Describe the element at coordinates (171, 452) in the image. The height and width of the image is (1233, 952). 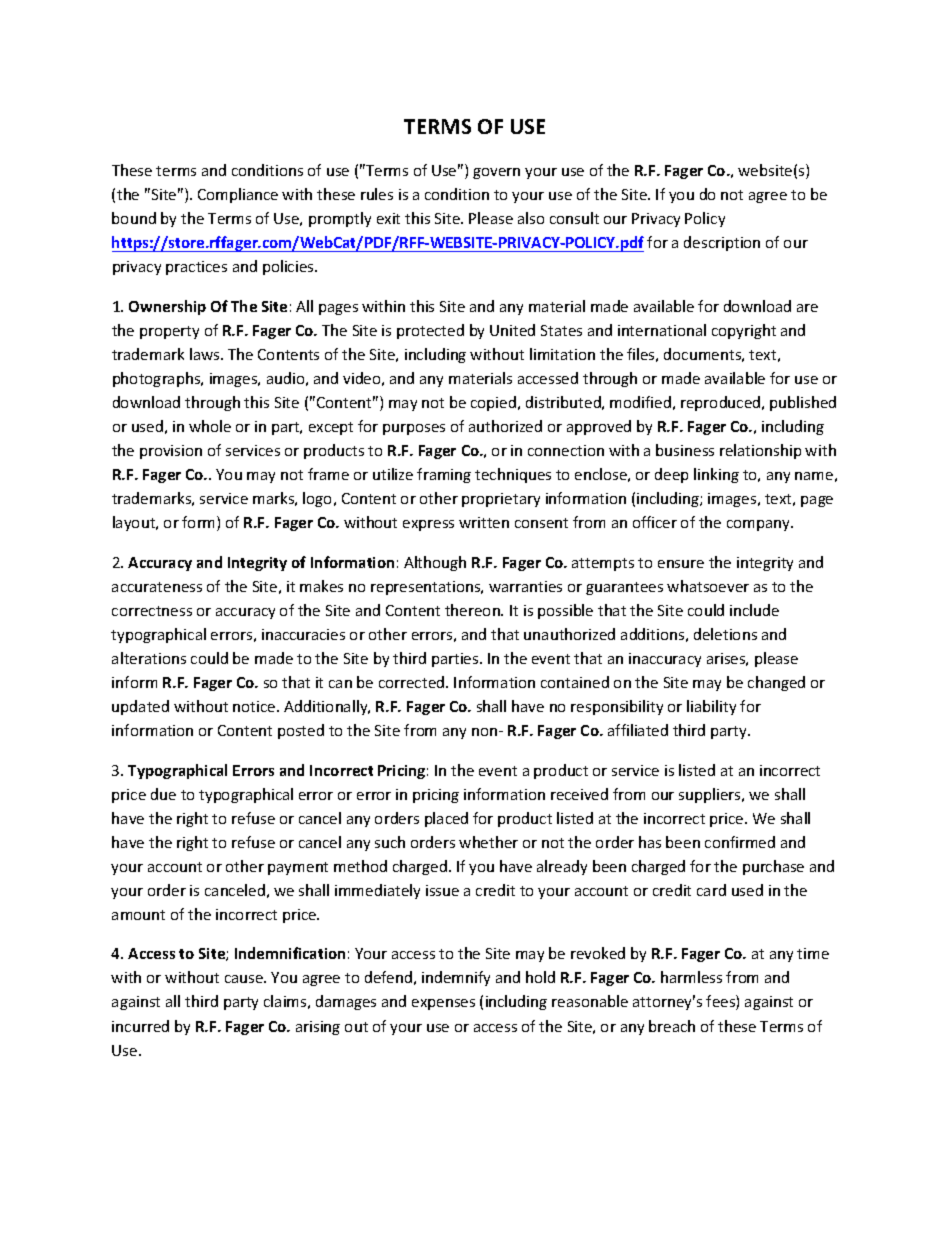
I see `provision` at that location.
